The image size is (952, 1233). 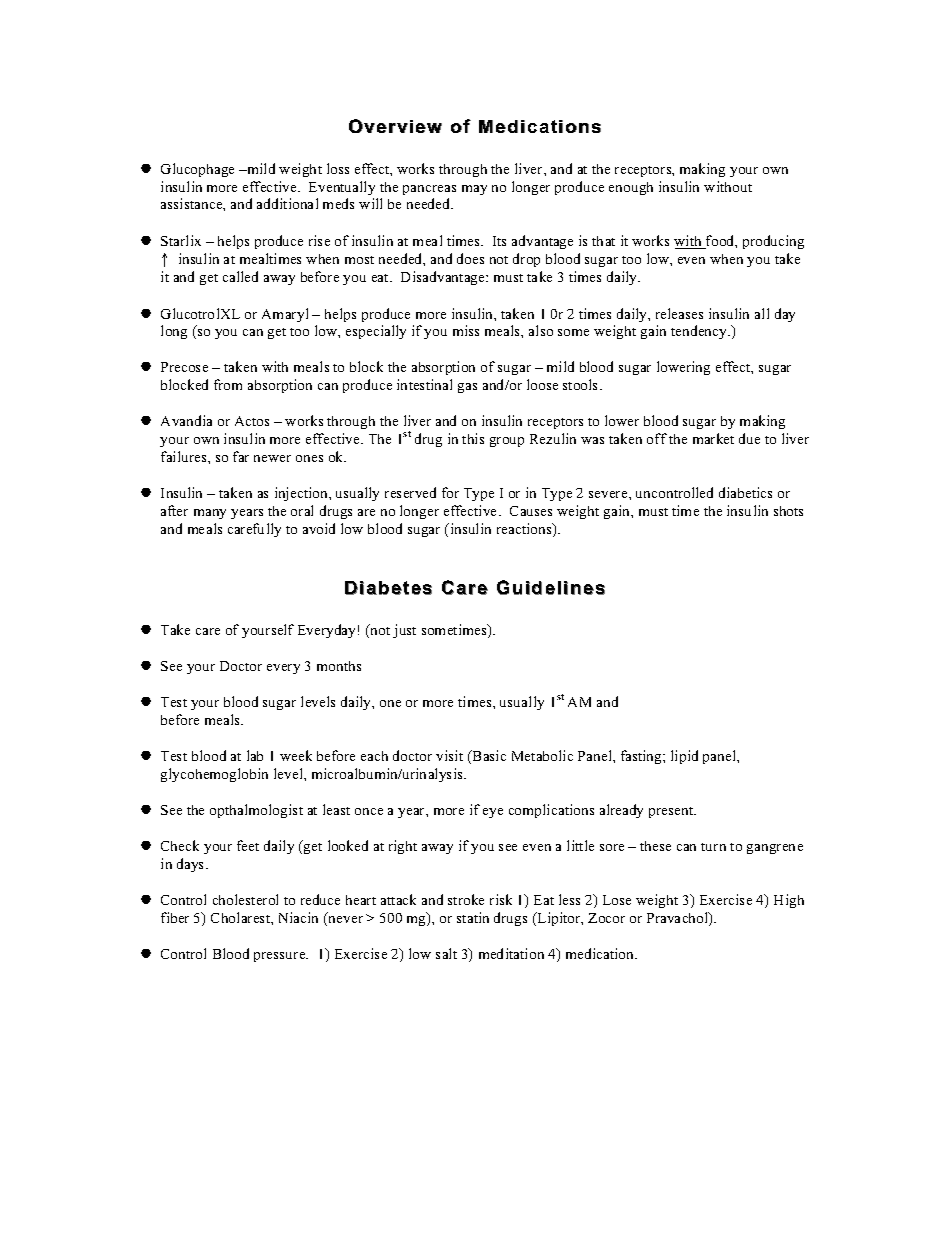 What do you see at coordinates (745, 492) in the document?
I see `diabetics` at bounding box center [745, 492].
